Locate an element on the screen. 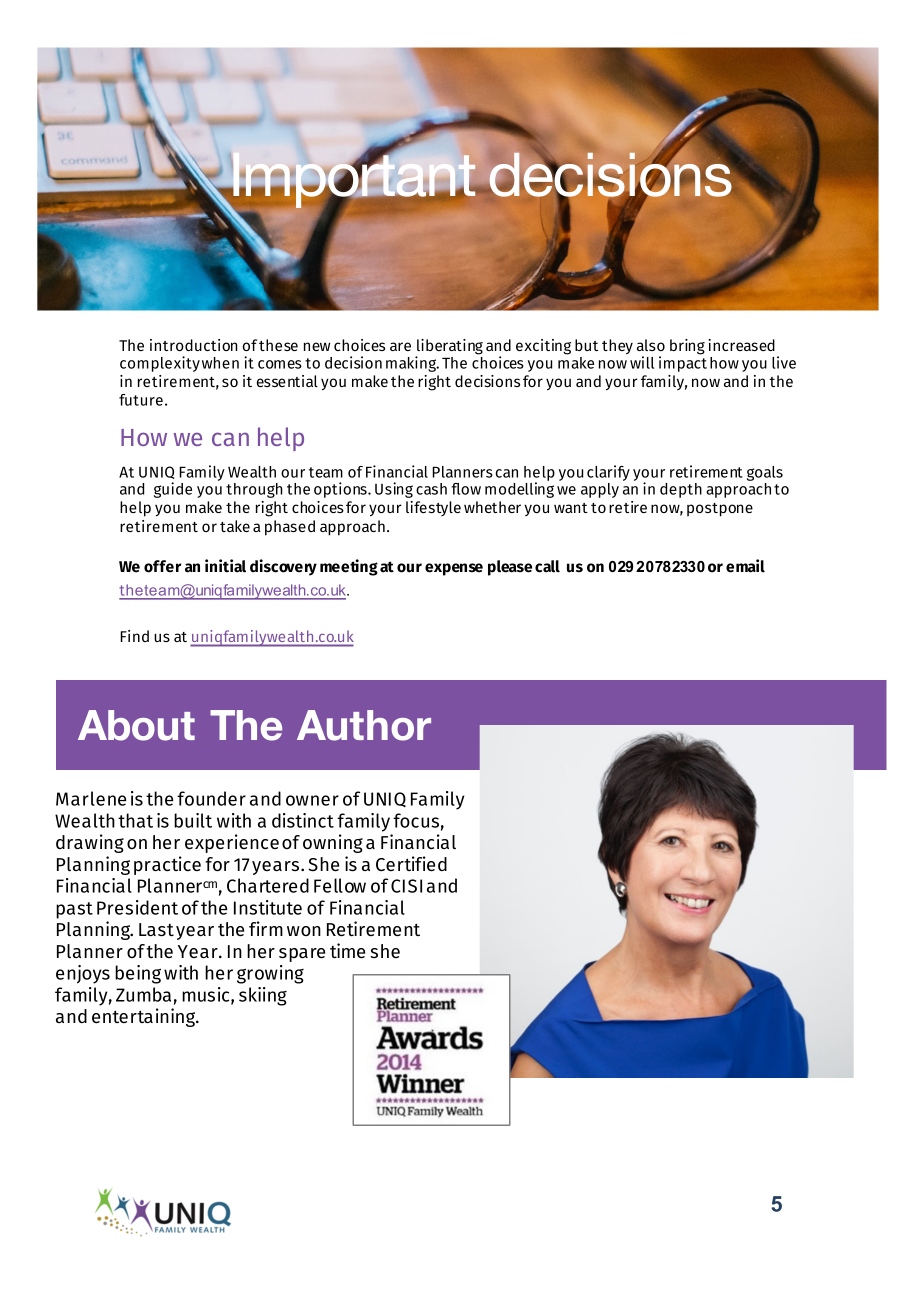  complexity is located at coordinates (160, 364).
